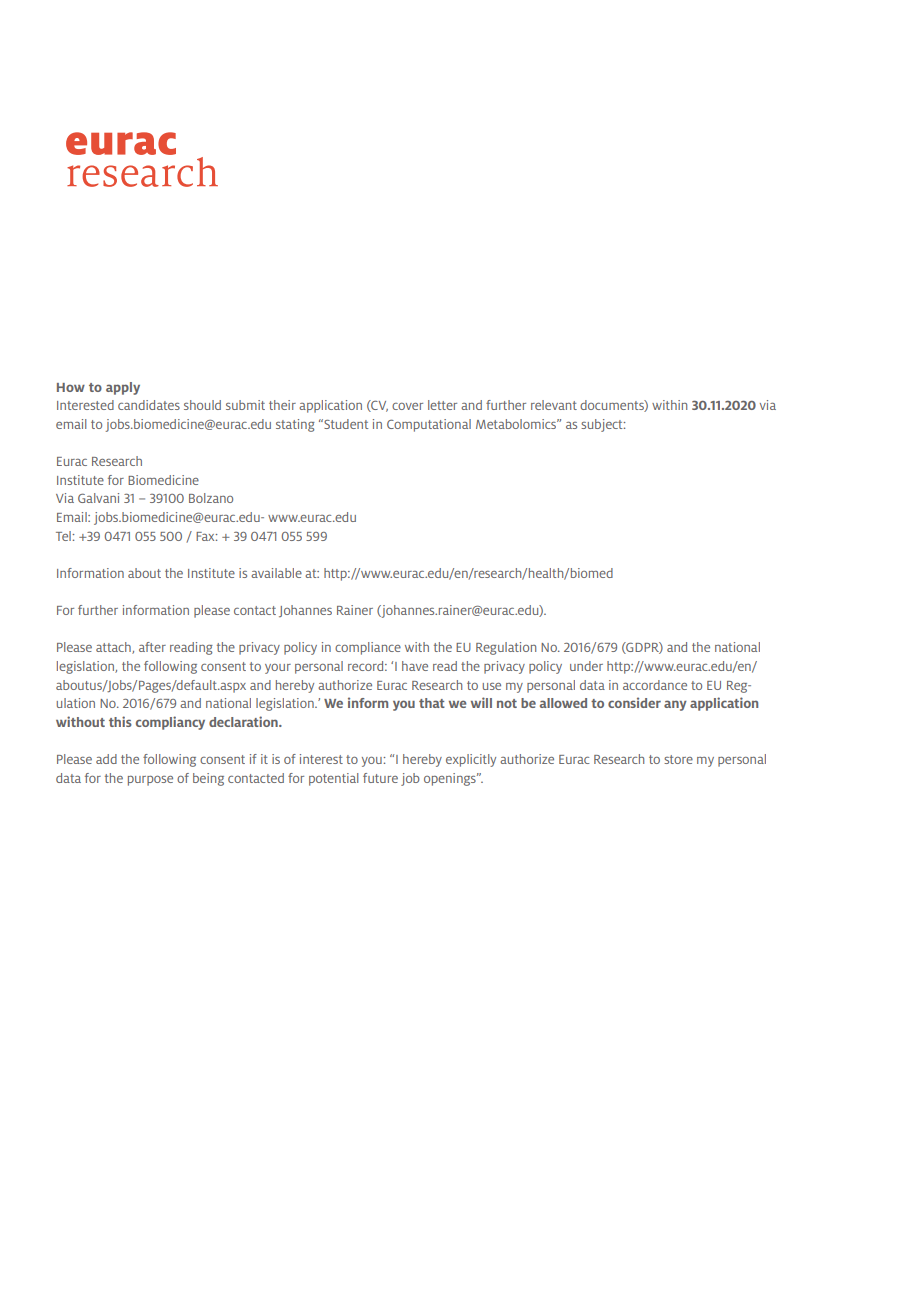 This page has width=924, height=1308. What do you see at coordinates (149, 405) in the page?
I see `candidates` at bounding box center [149, 405].
